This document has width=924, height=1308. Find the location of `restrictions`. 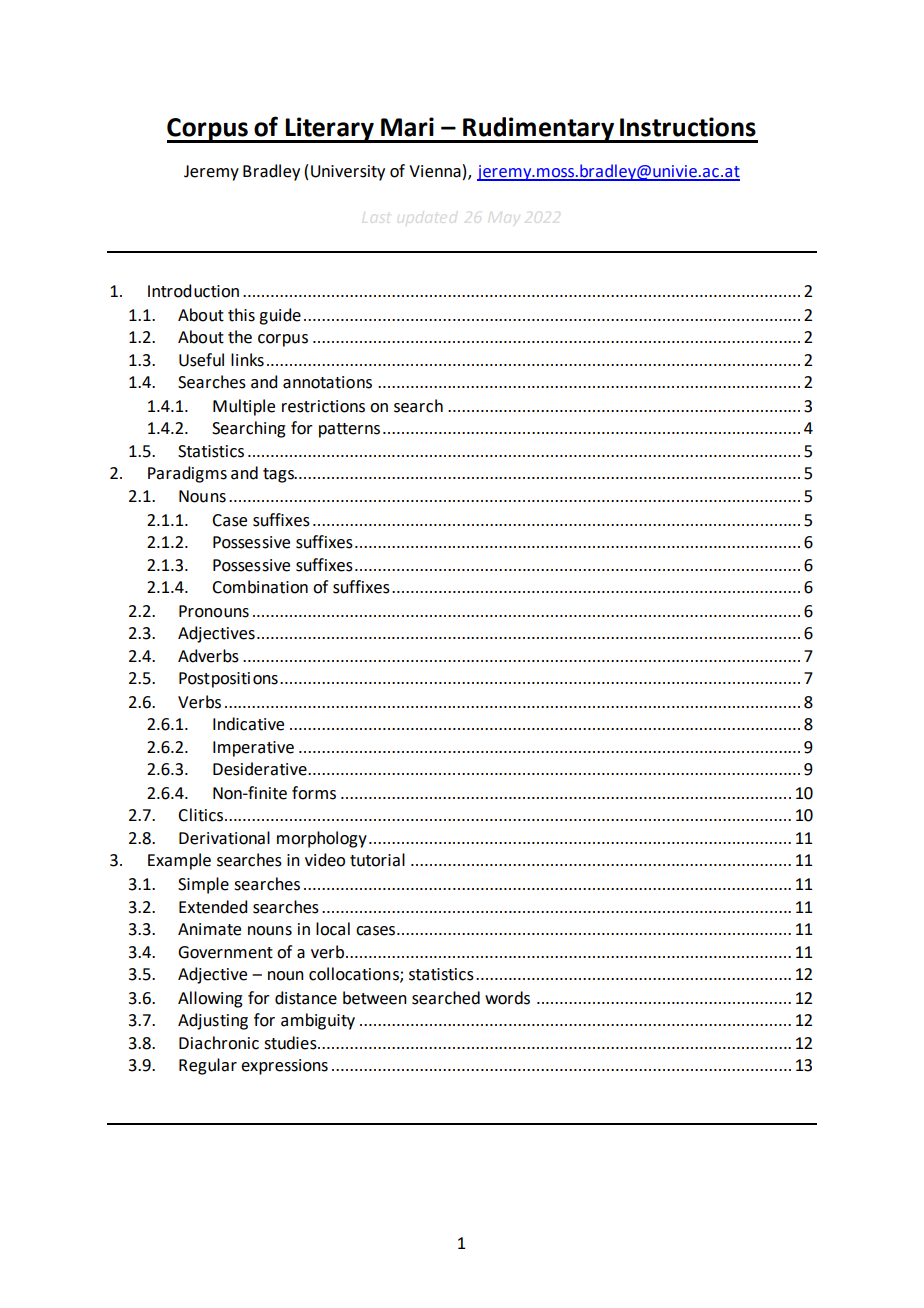

restrictions is located at coordinates (323, 406).
